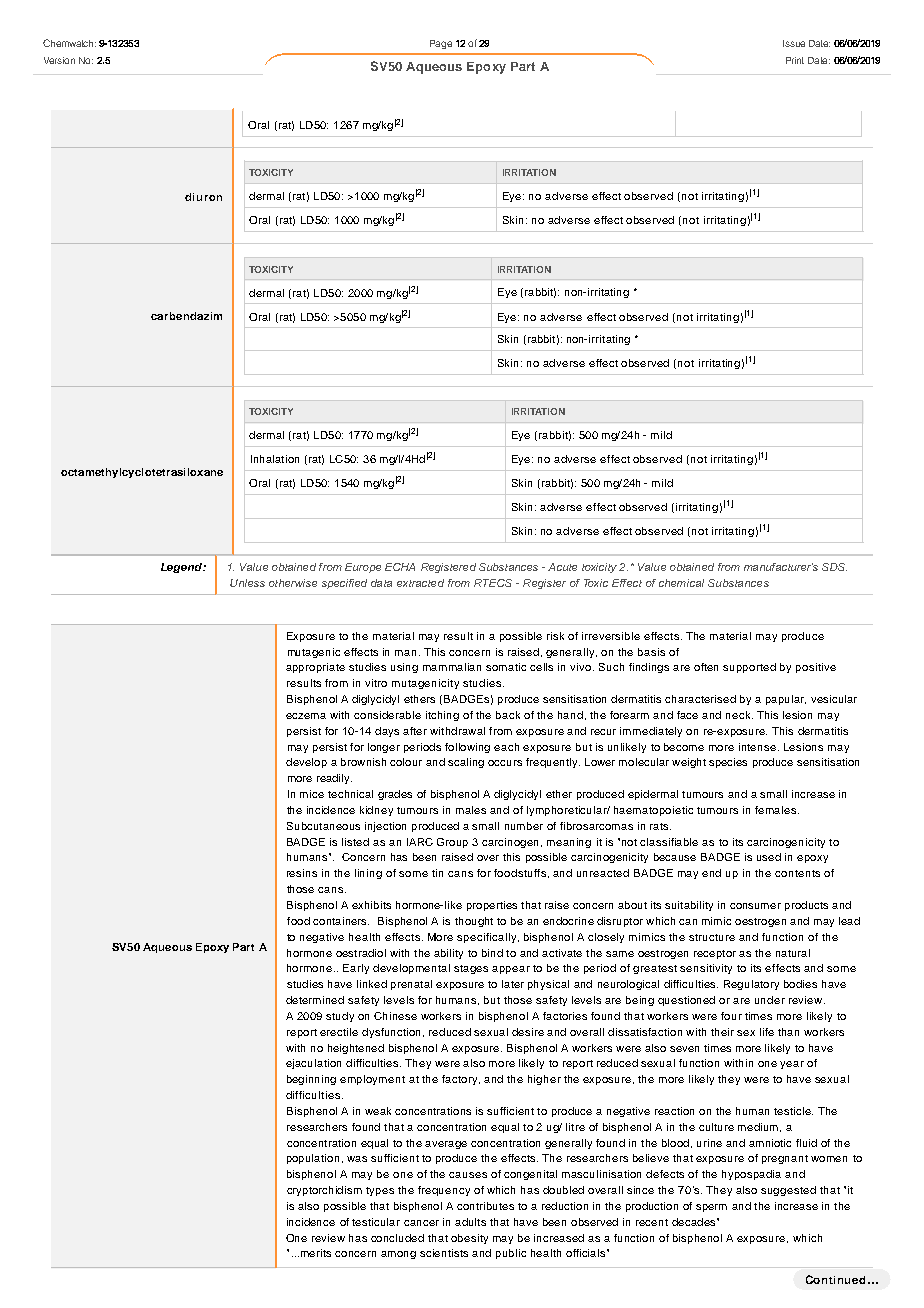 This screenshot has height=1308, width=924. I want to click on ECHA, so click(400, 567).
